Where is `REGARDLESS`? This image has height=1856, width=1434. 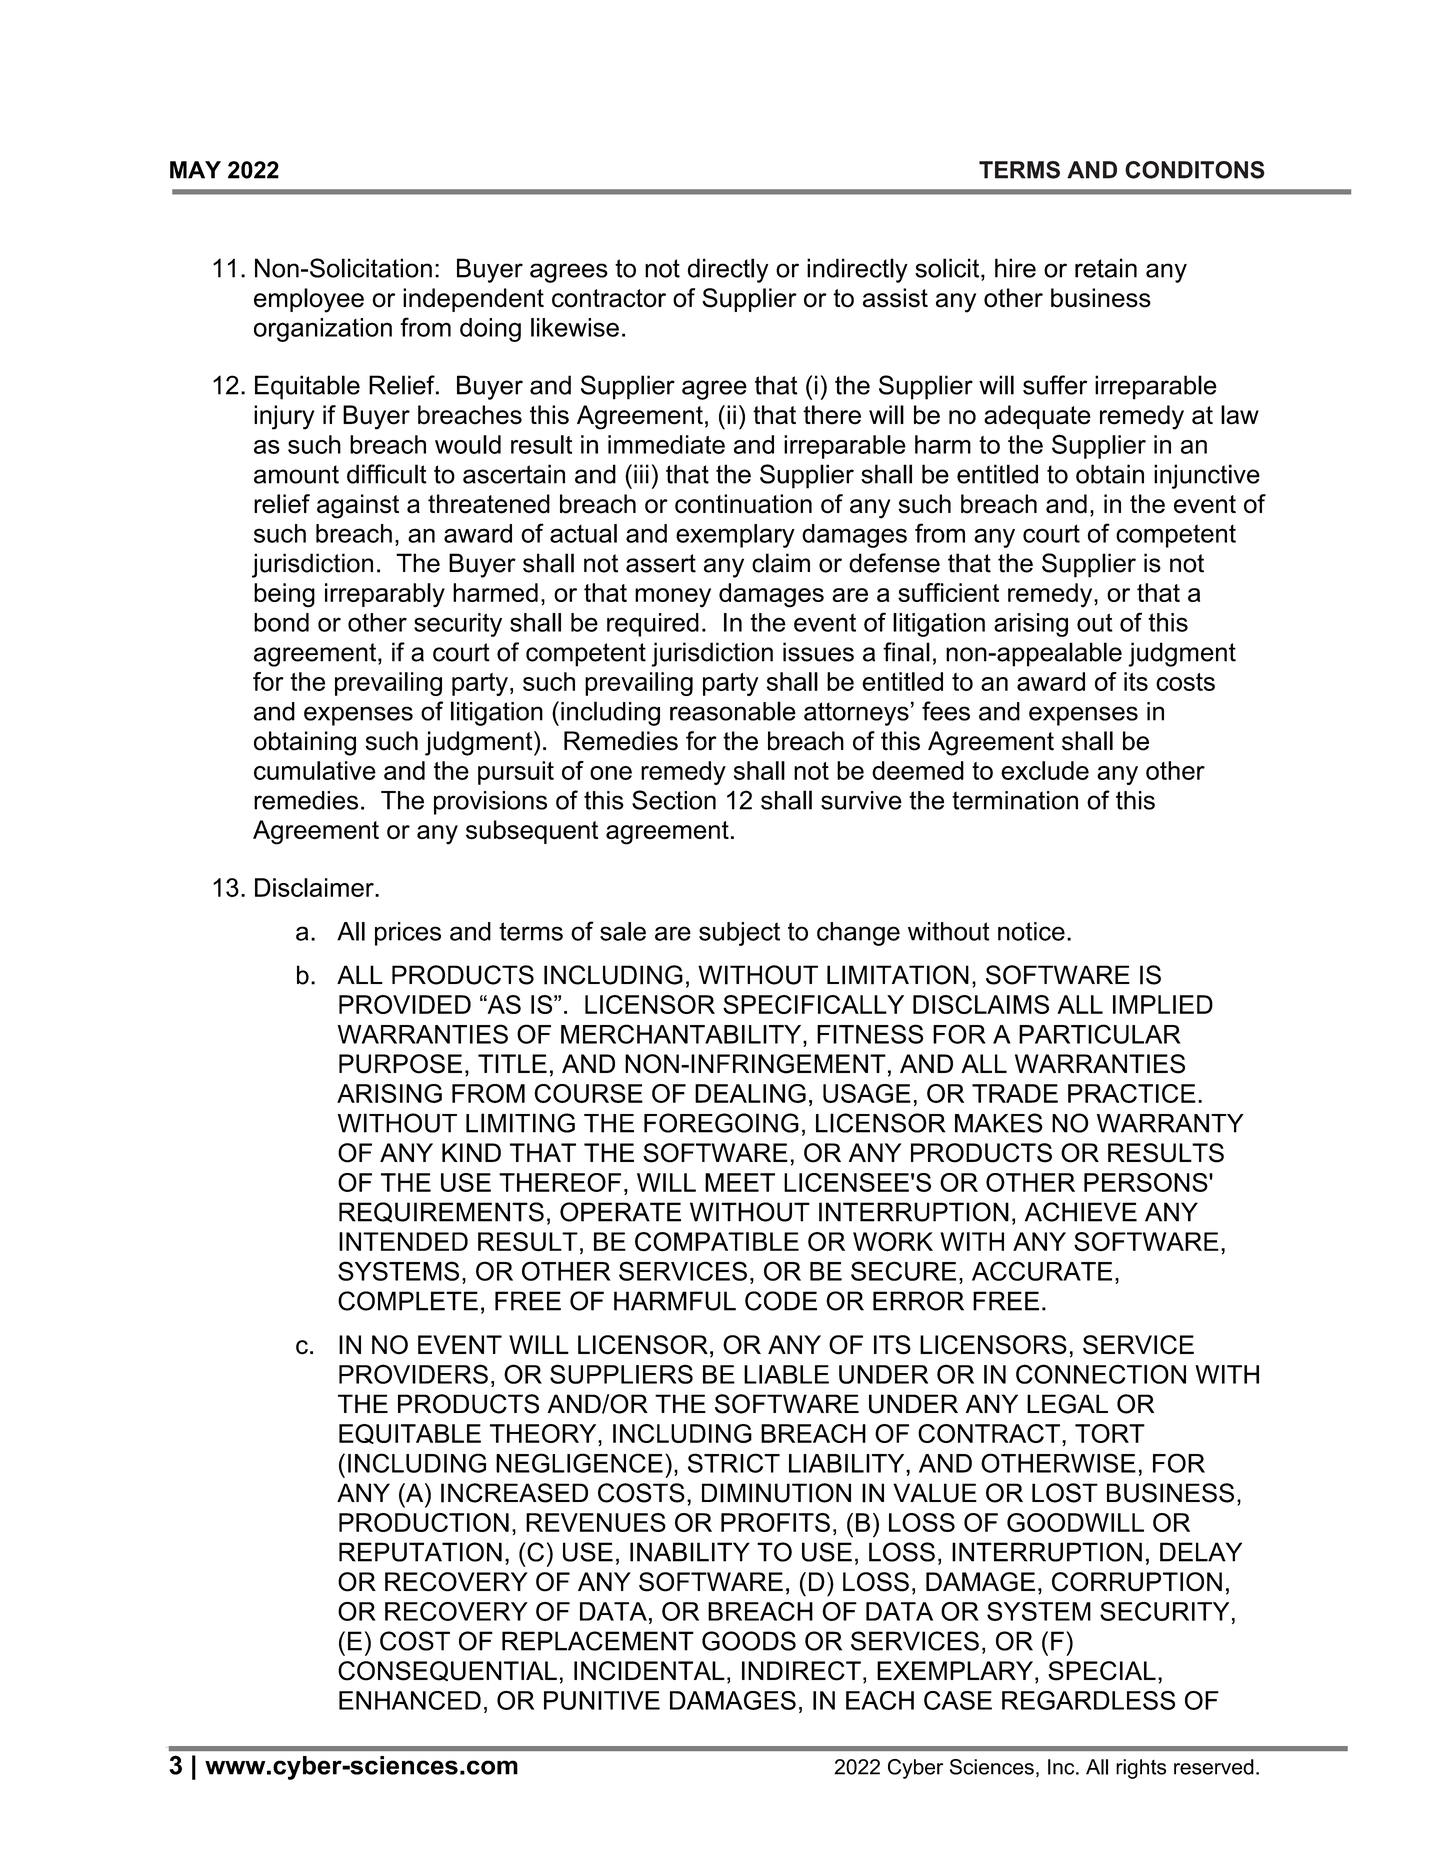 REGARDLESS is located at coordinates (1088, 1700).
